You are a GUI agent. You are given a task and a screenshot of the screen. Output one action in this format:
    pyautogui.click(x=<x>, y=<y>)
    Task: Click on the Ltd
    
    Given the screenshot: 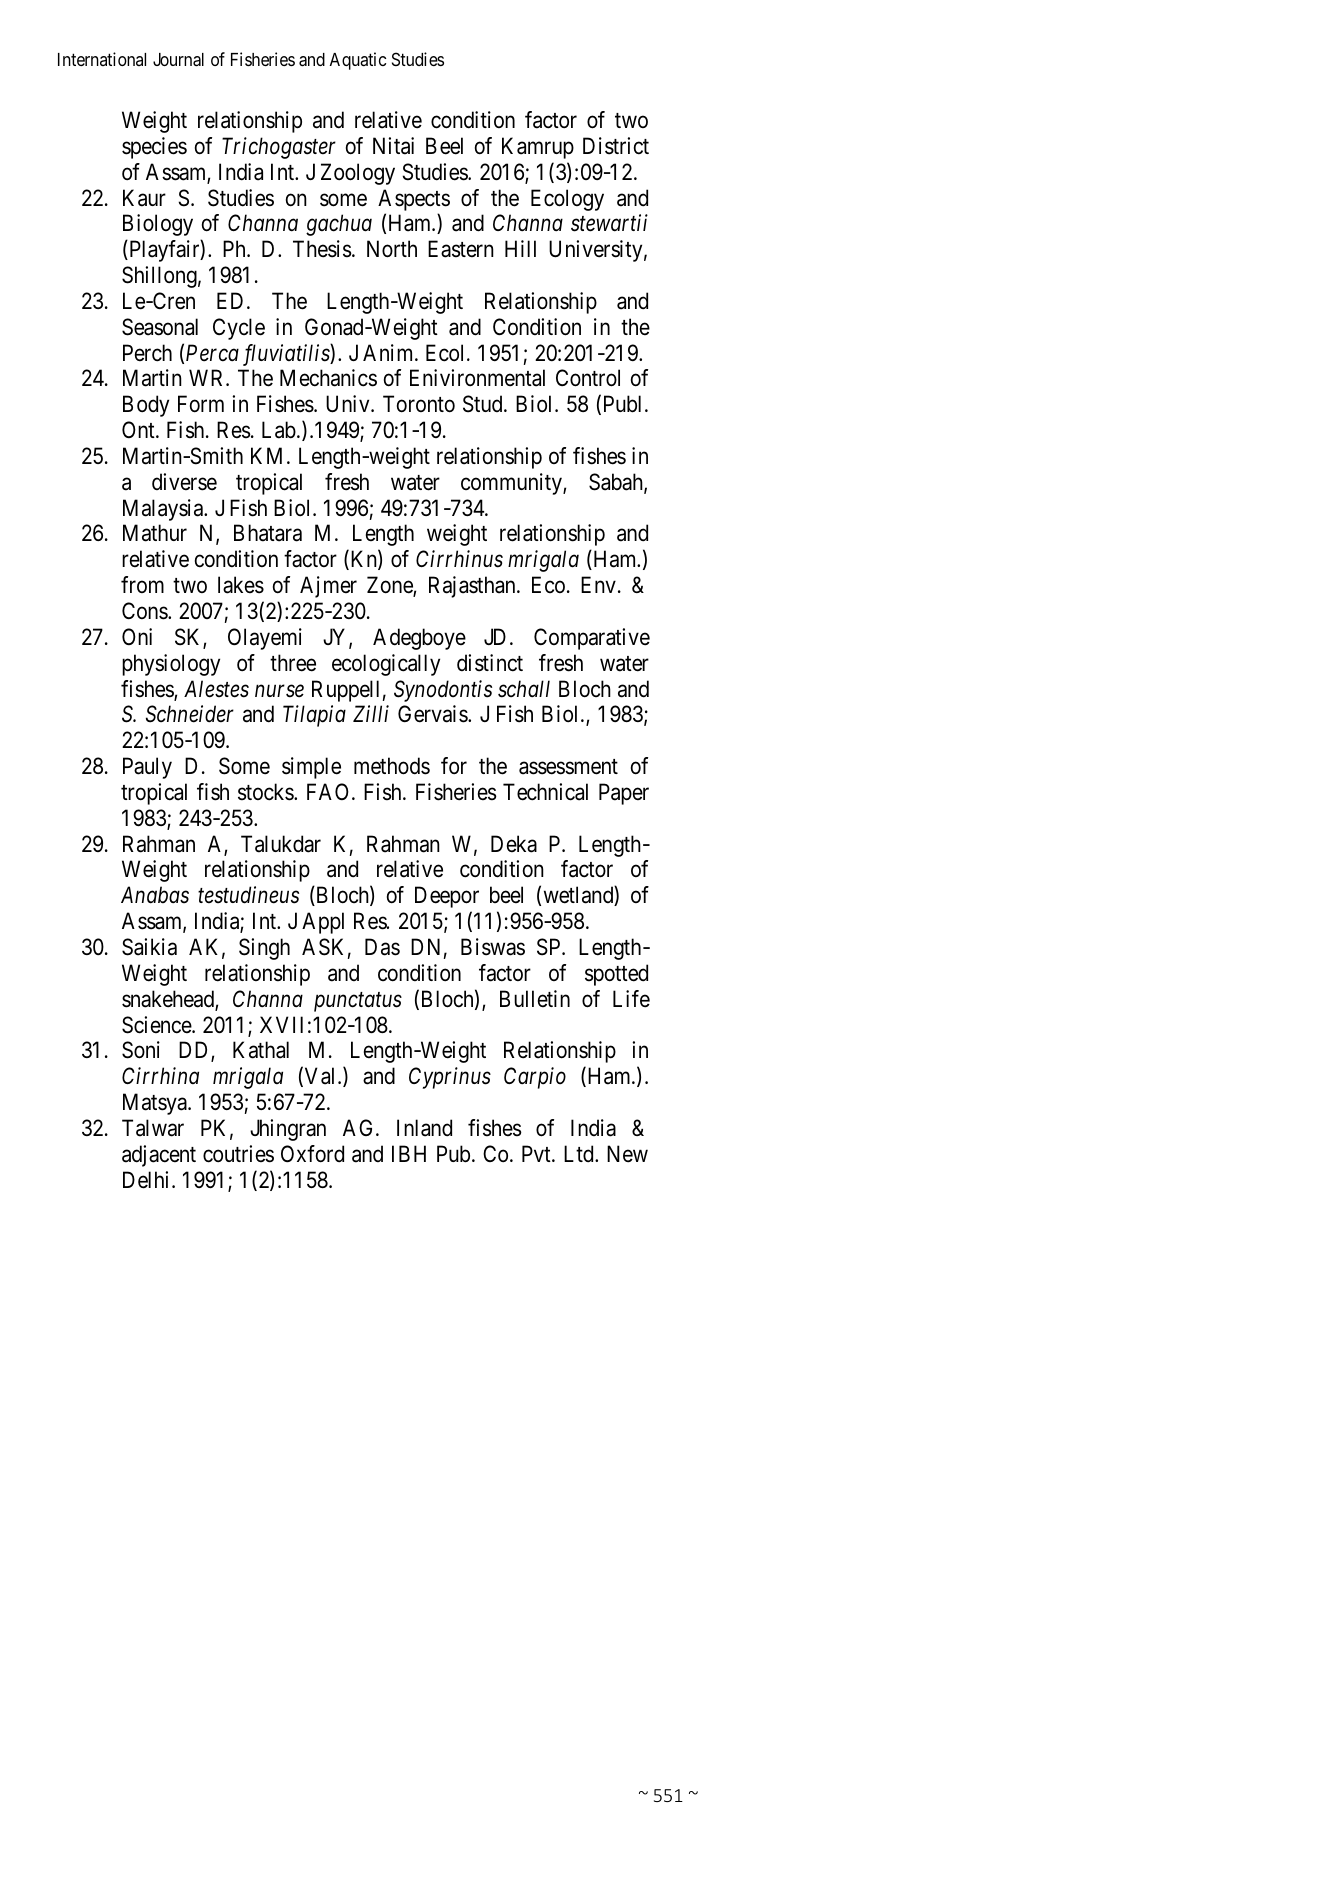 What is the action you would take?
    pyautogui.click(x=580, y=1154)
